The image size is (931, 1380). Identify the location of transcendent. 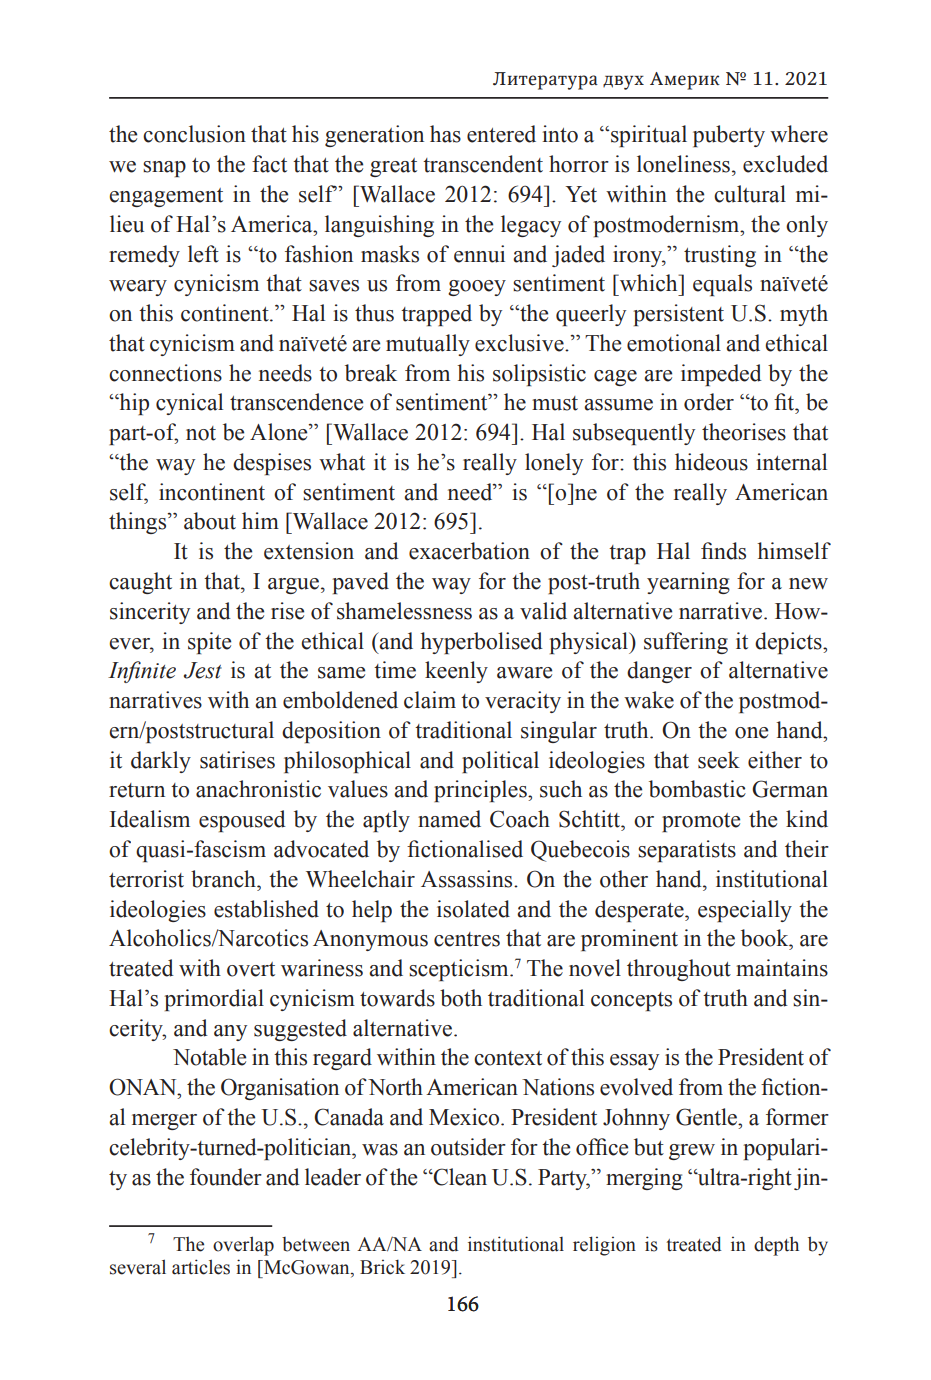
(483, 164).
